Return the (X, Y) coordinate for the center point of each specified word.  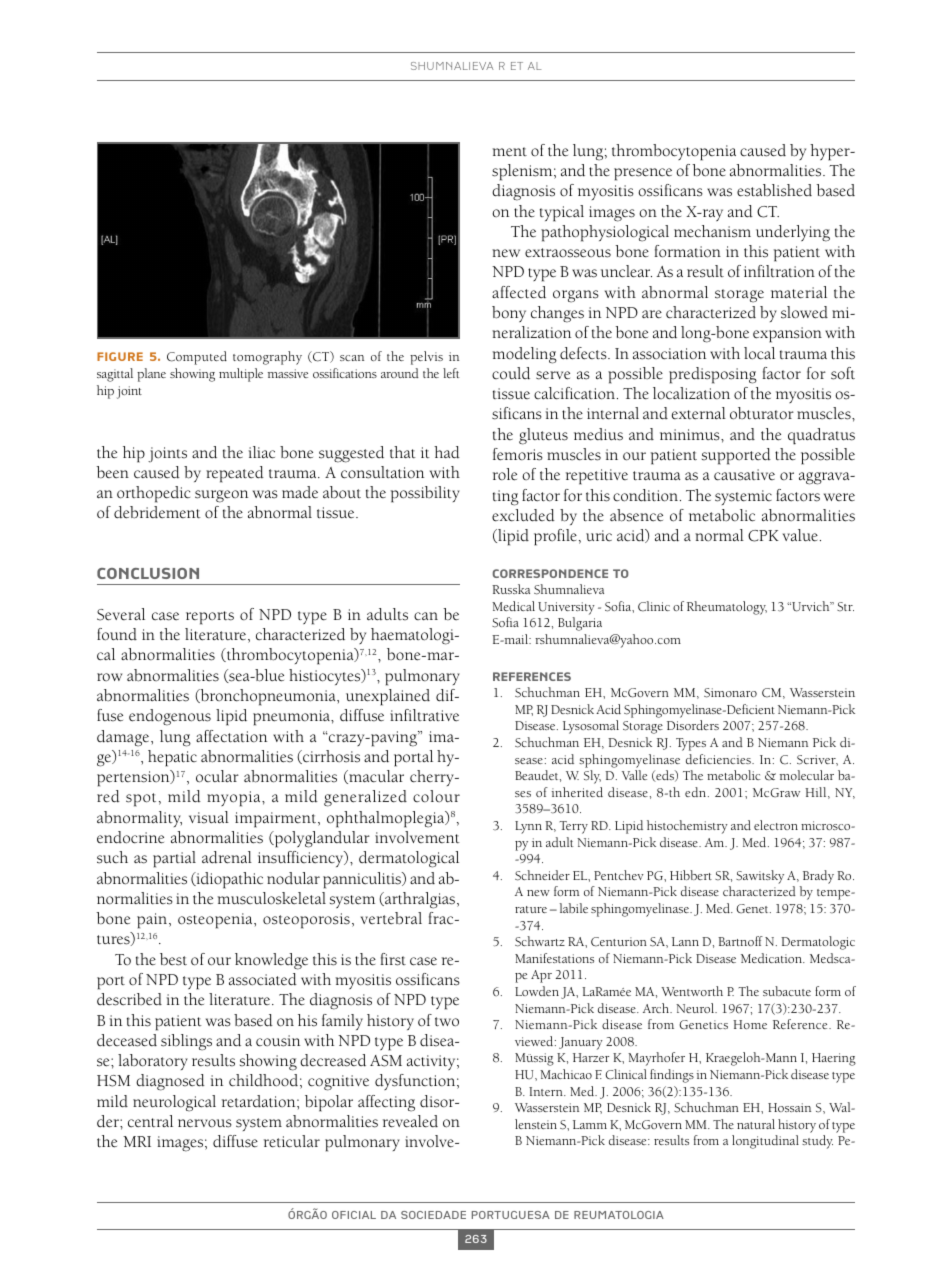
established (774, 190)
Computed (197, 358)
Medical (513, 606)
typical (562, 213)
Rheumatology (727, 608)
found (117, 634)
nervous (205, 1123)
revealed (410, 1121)
